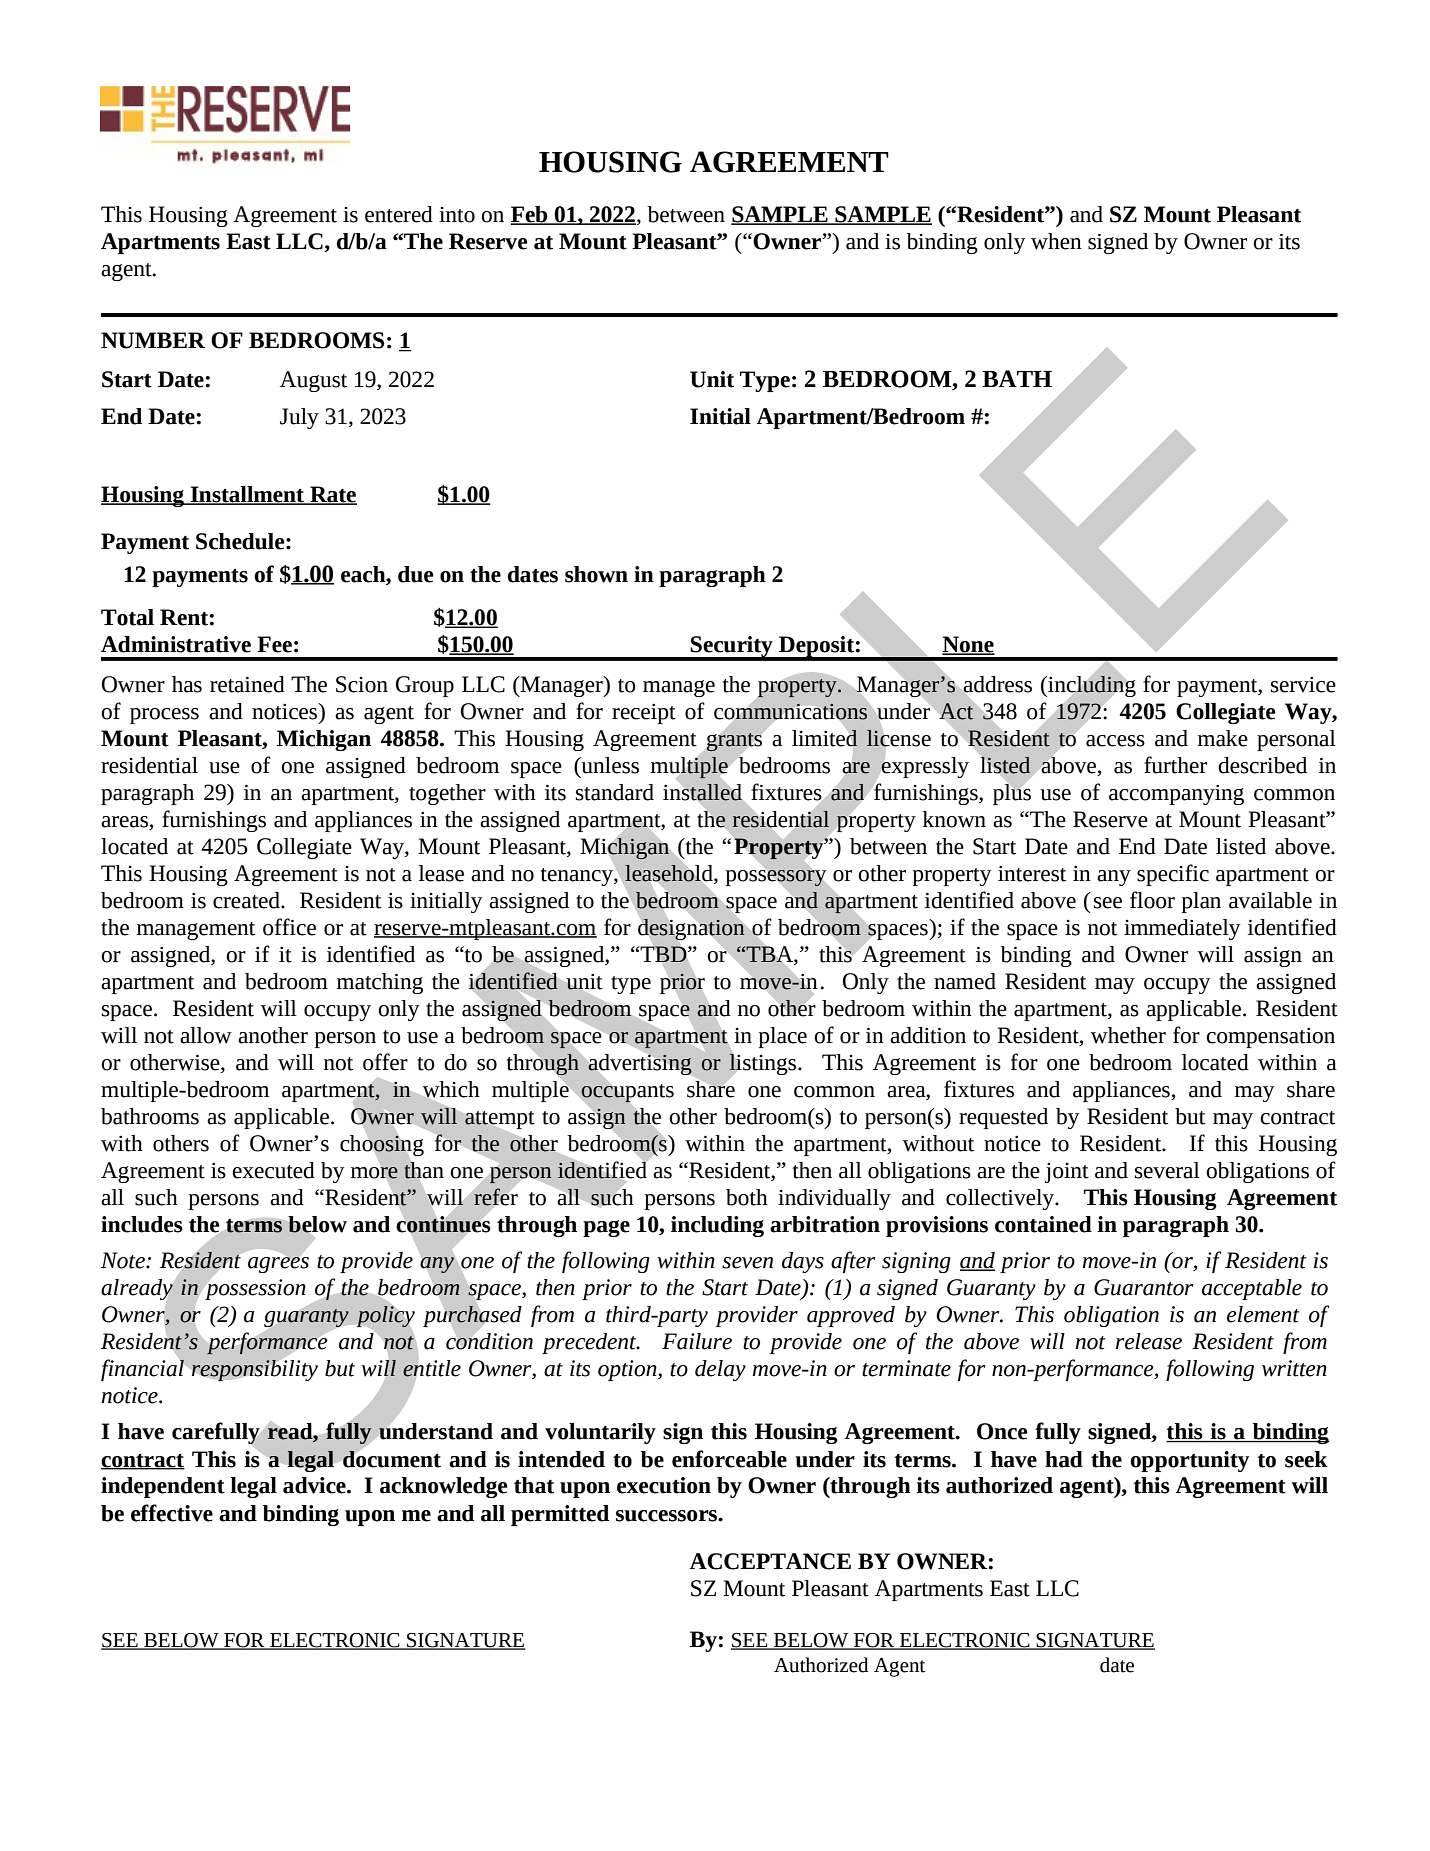  I want to click on both, so click(747, 1197).
